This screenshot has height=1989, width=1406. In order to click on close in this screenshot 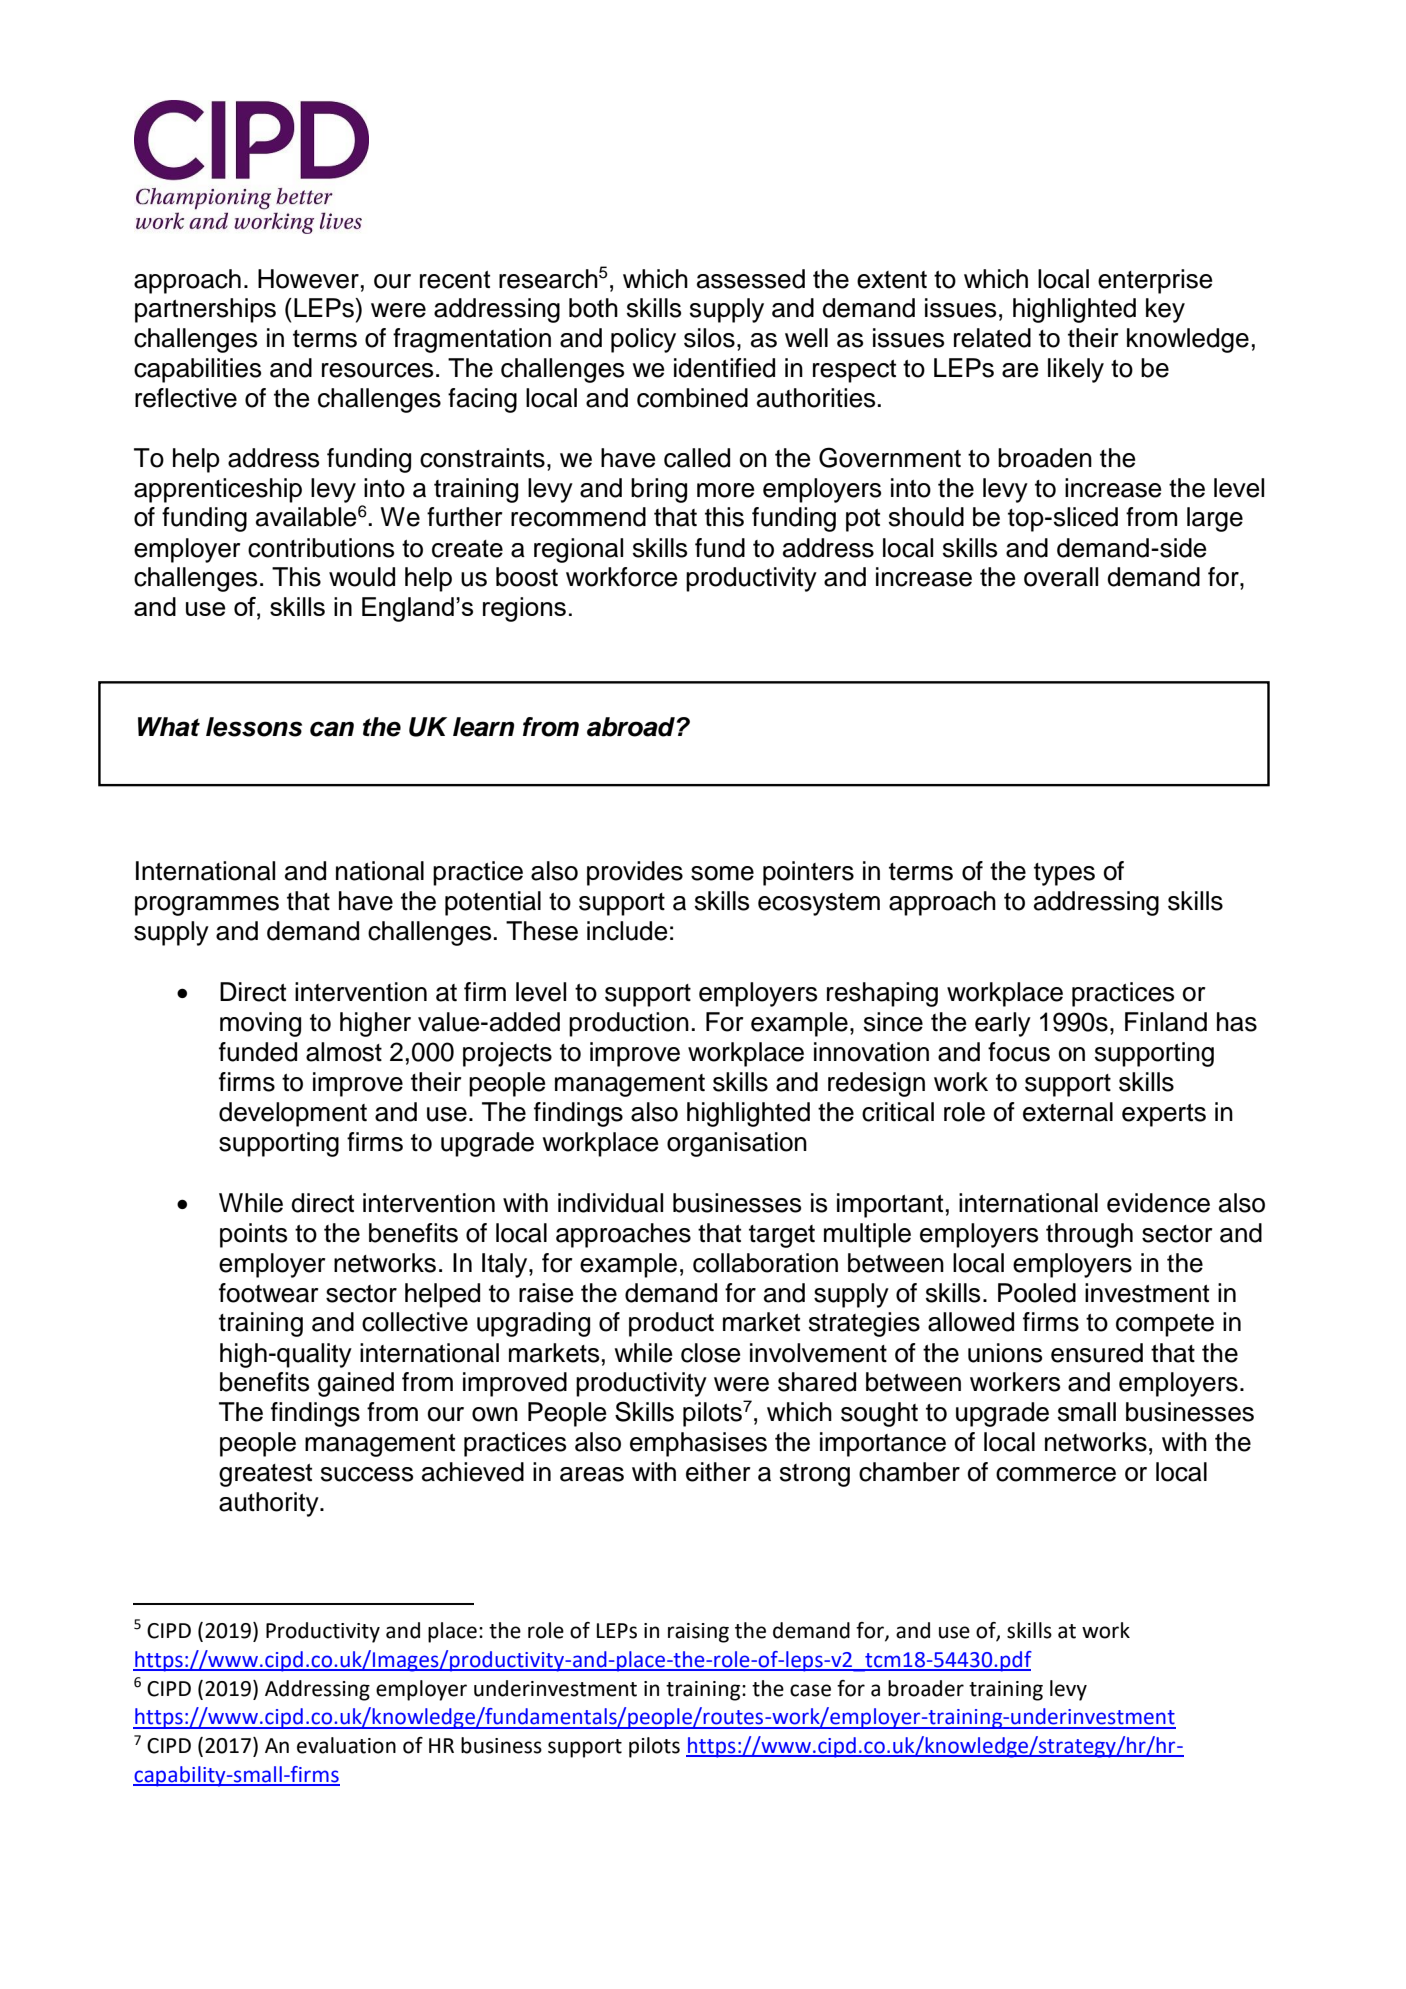, I will do `click(710, 1353)`.
